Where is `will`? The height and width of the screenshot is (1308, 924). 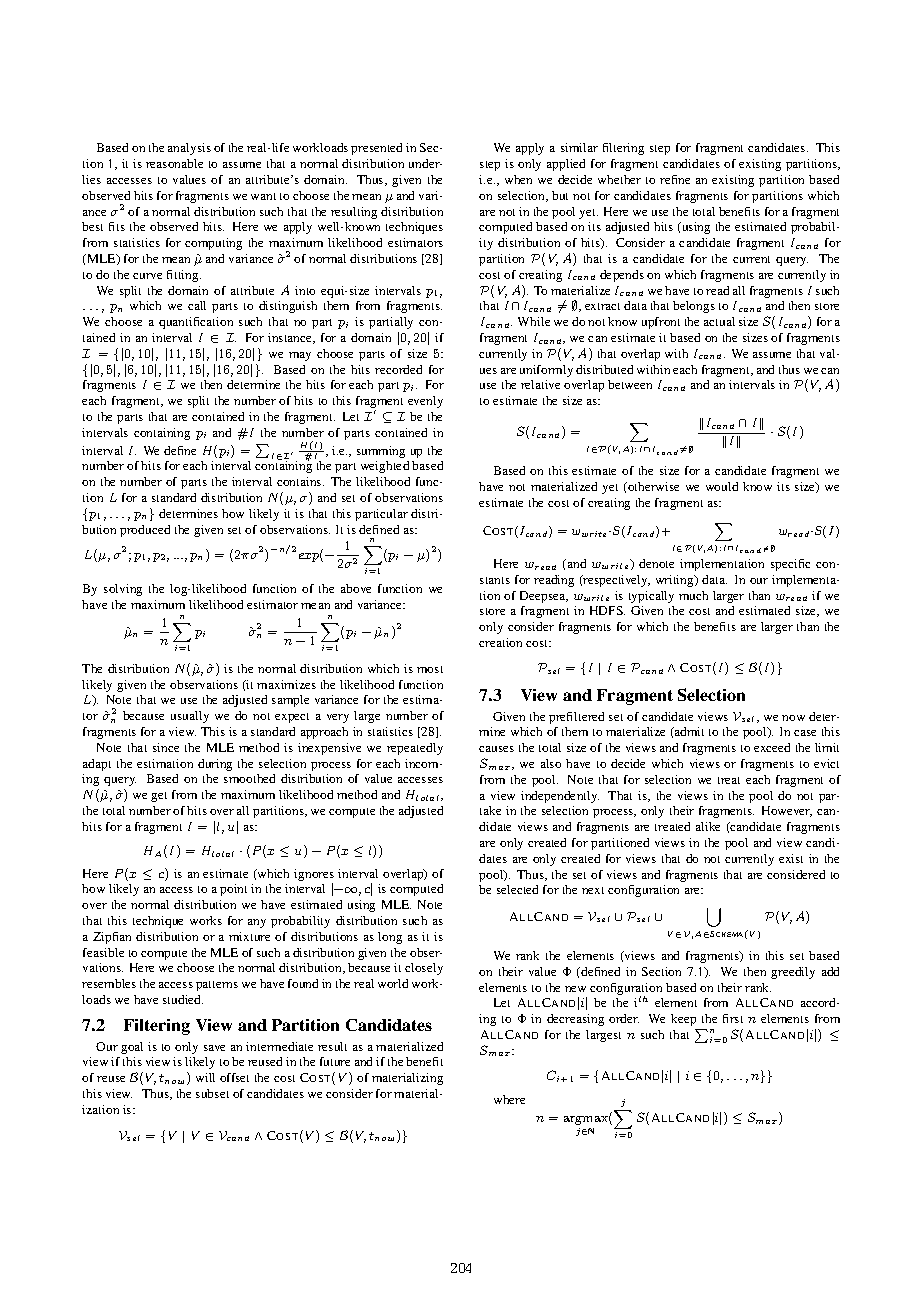 will is located at coordinates (205, 1077).
